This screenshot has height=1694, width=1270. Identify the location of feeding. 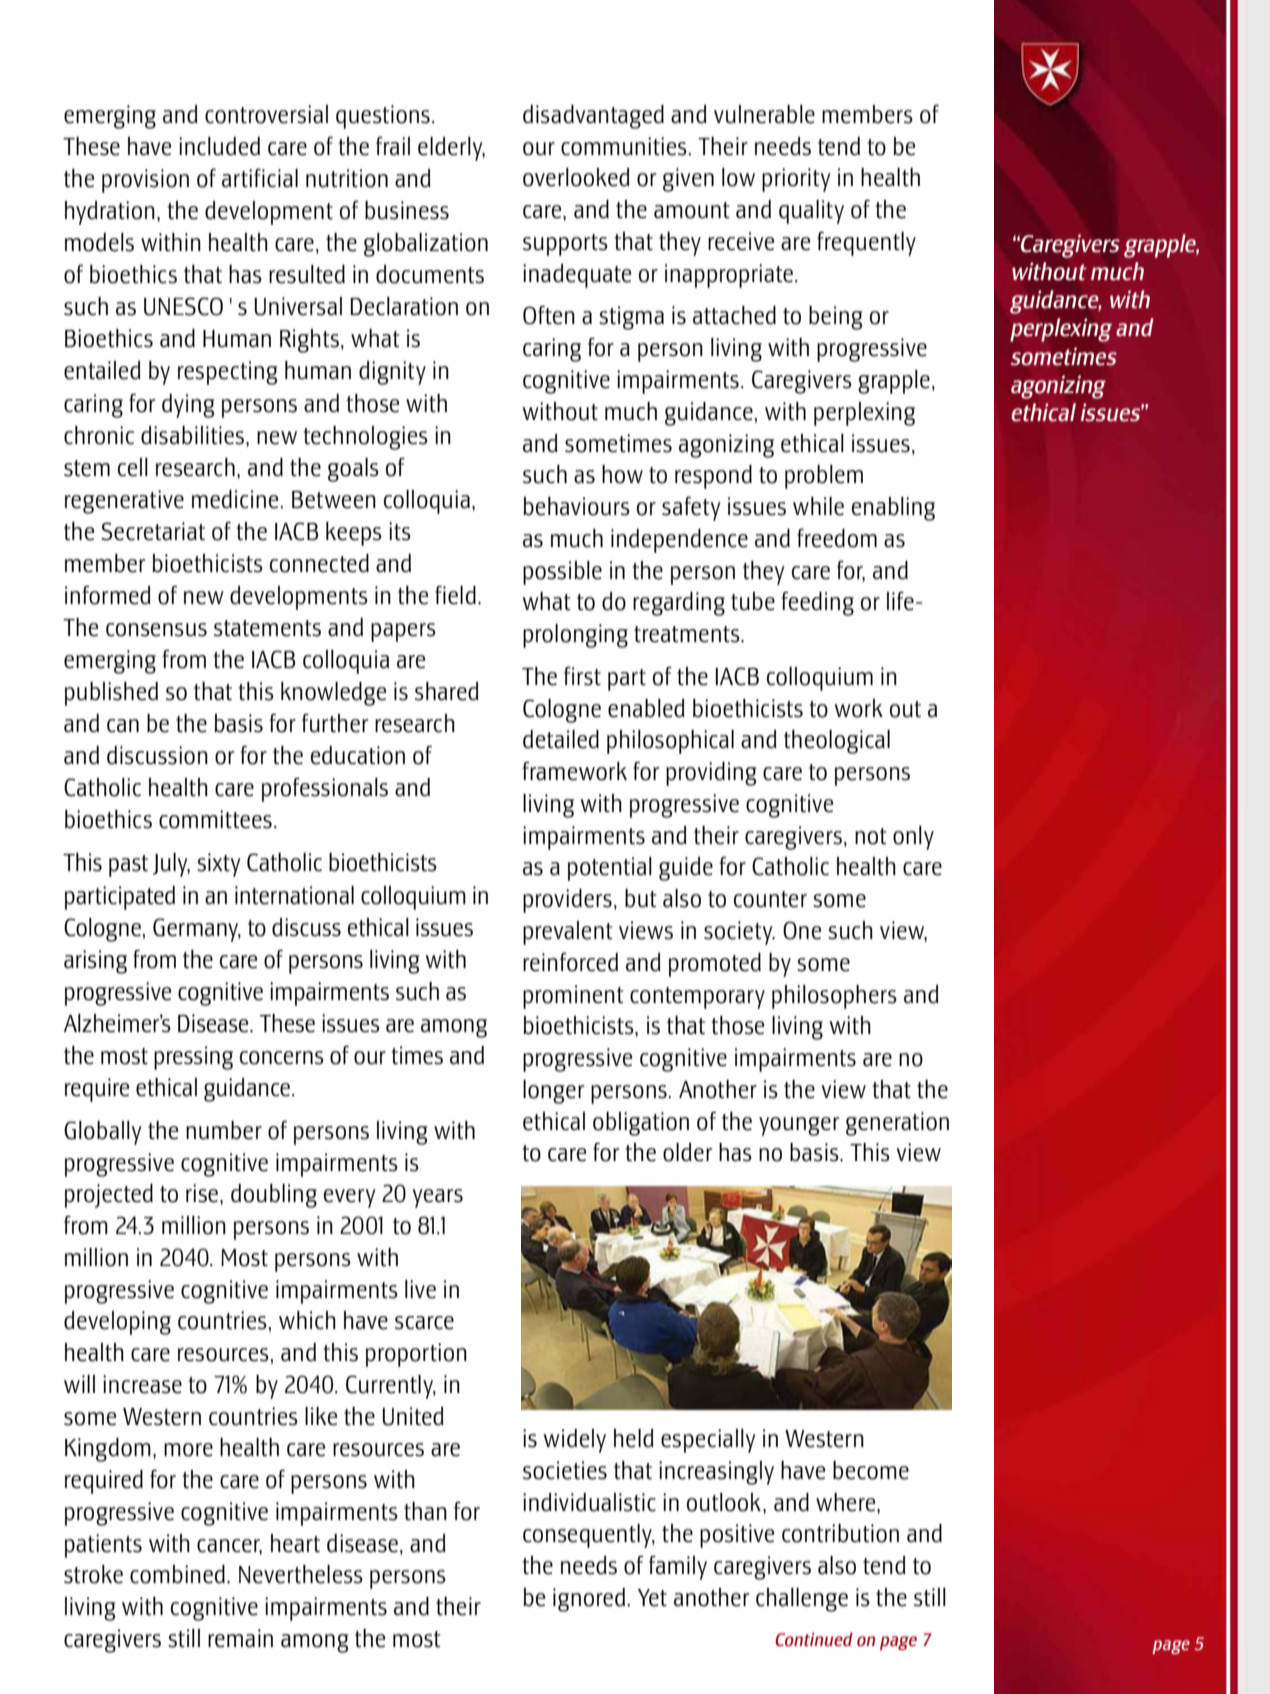
(818, 604).
